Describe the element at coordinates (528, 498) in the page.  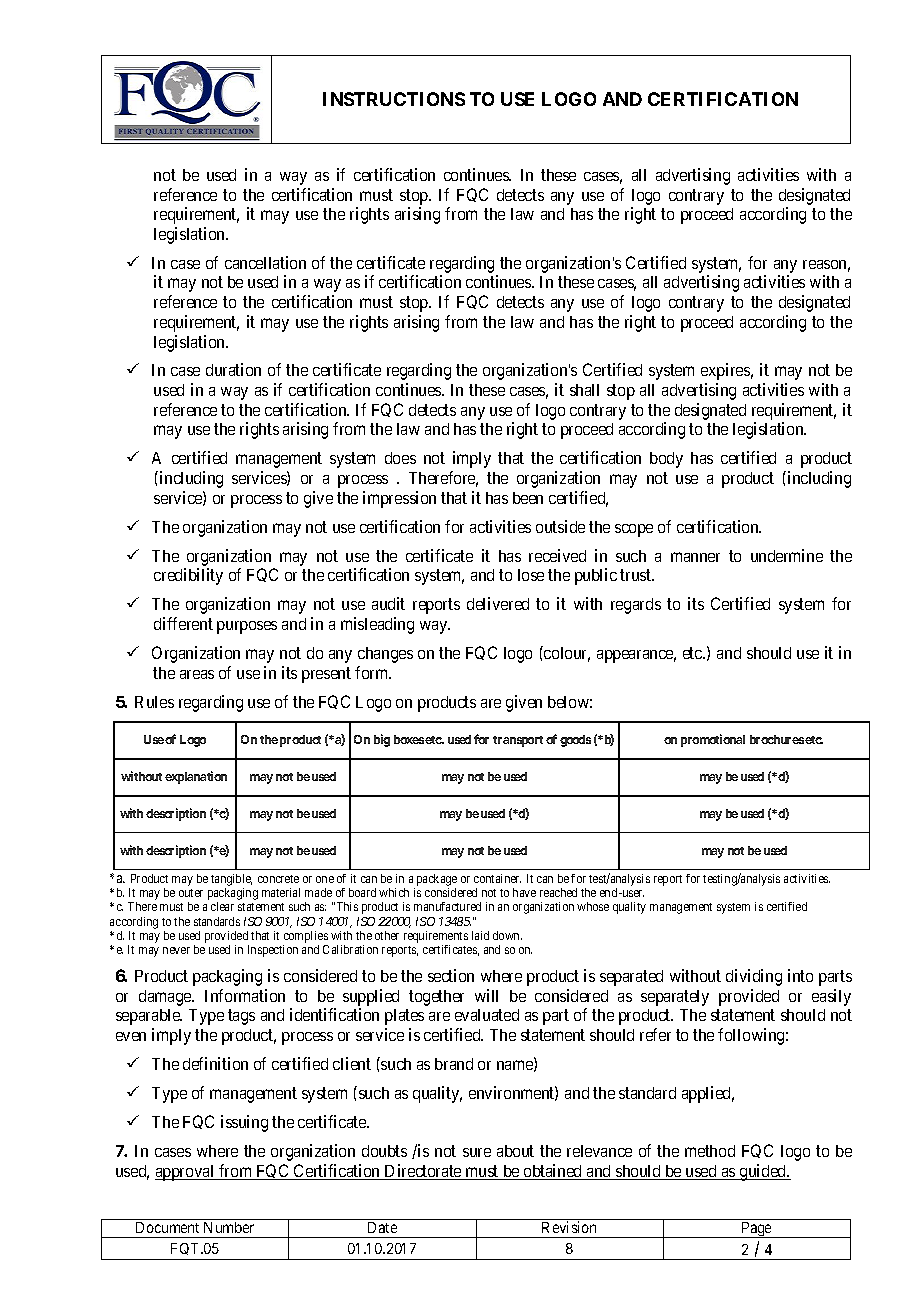
I see `been` at that location.
